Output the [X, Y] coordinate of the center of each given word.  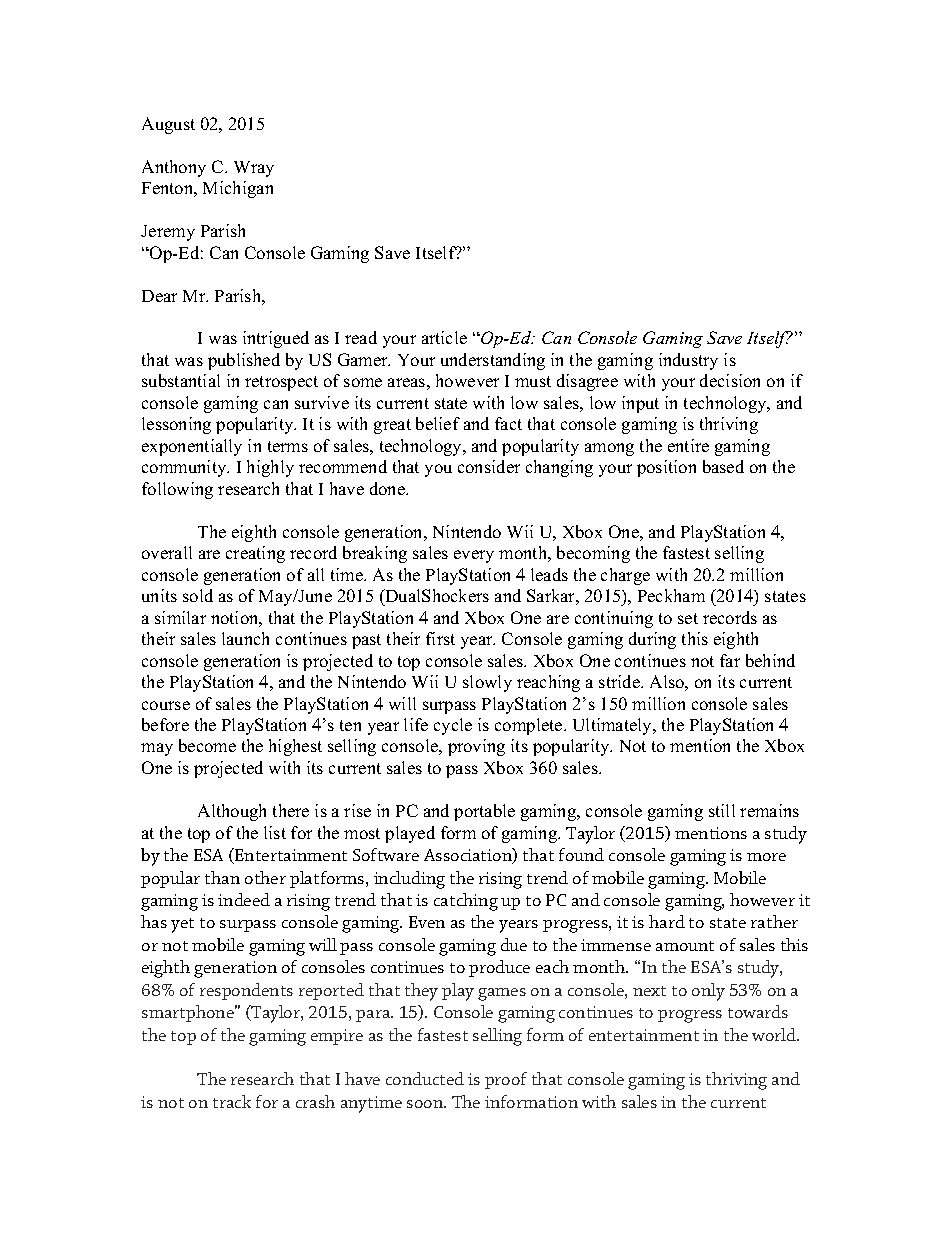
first [440, 638]
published [244, 361]
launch [245, 638]
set [688, 618]
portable [484, 812]
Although [232, 812]
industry [688, 361]
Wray [254, 169]
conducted [425, 1078]
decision [730, 380]
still [722, 810]
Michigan [238, 189]
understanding [493, 361]
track [232, 1101]
